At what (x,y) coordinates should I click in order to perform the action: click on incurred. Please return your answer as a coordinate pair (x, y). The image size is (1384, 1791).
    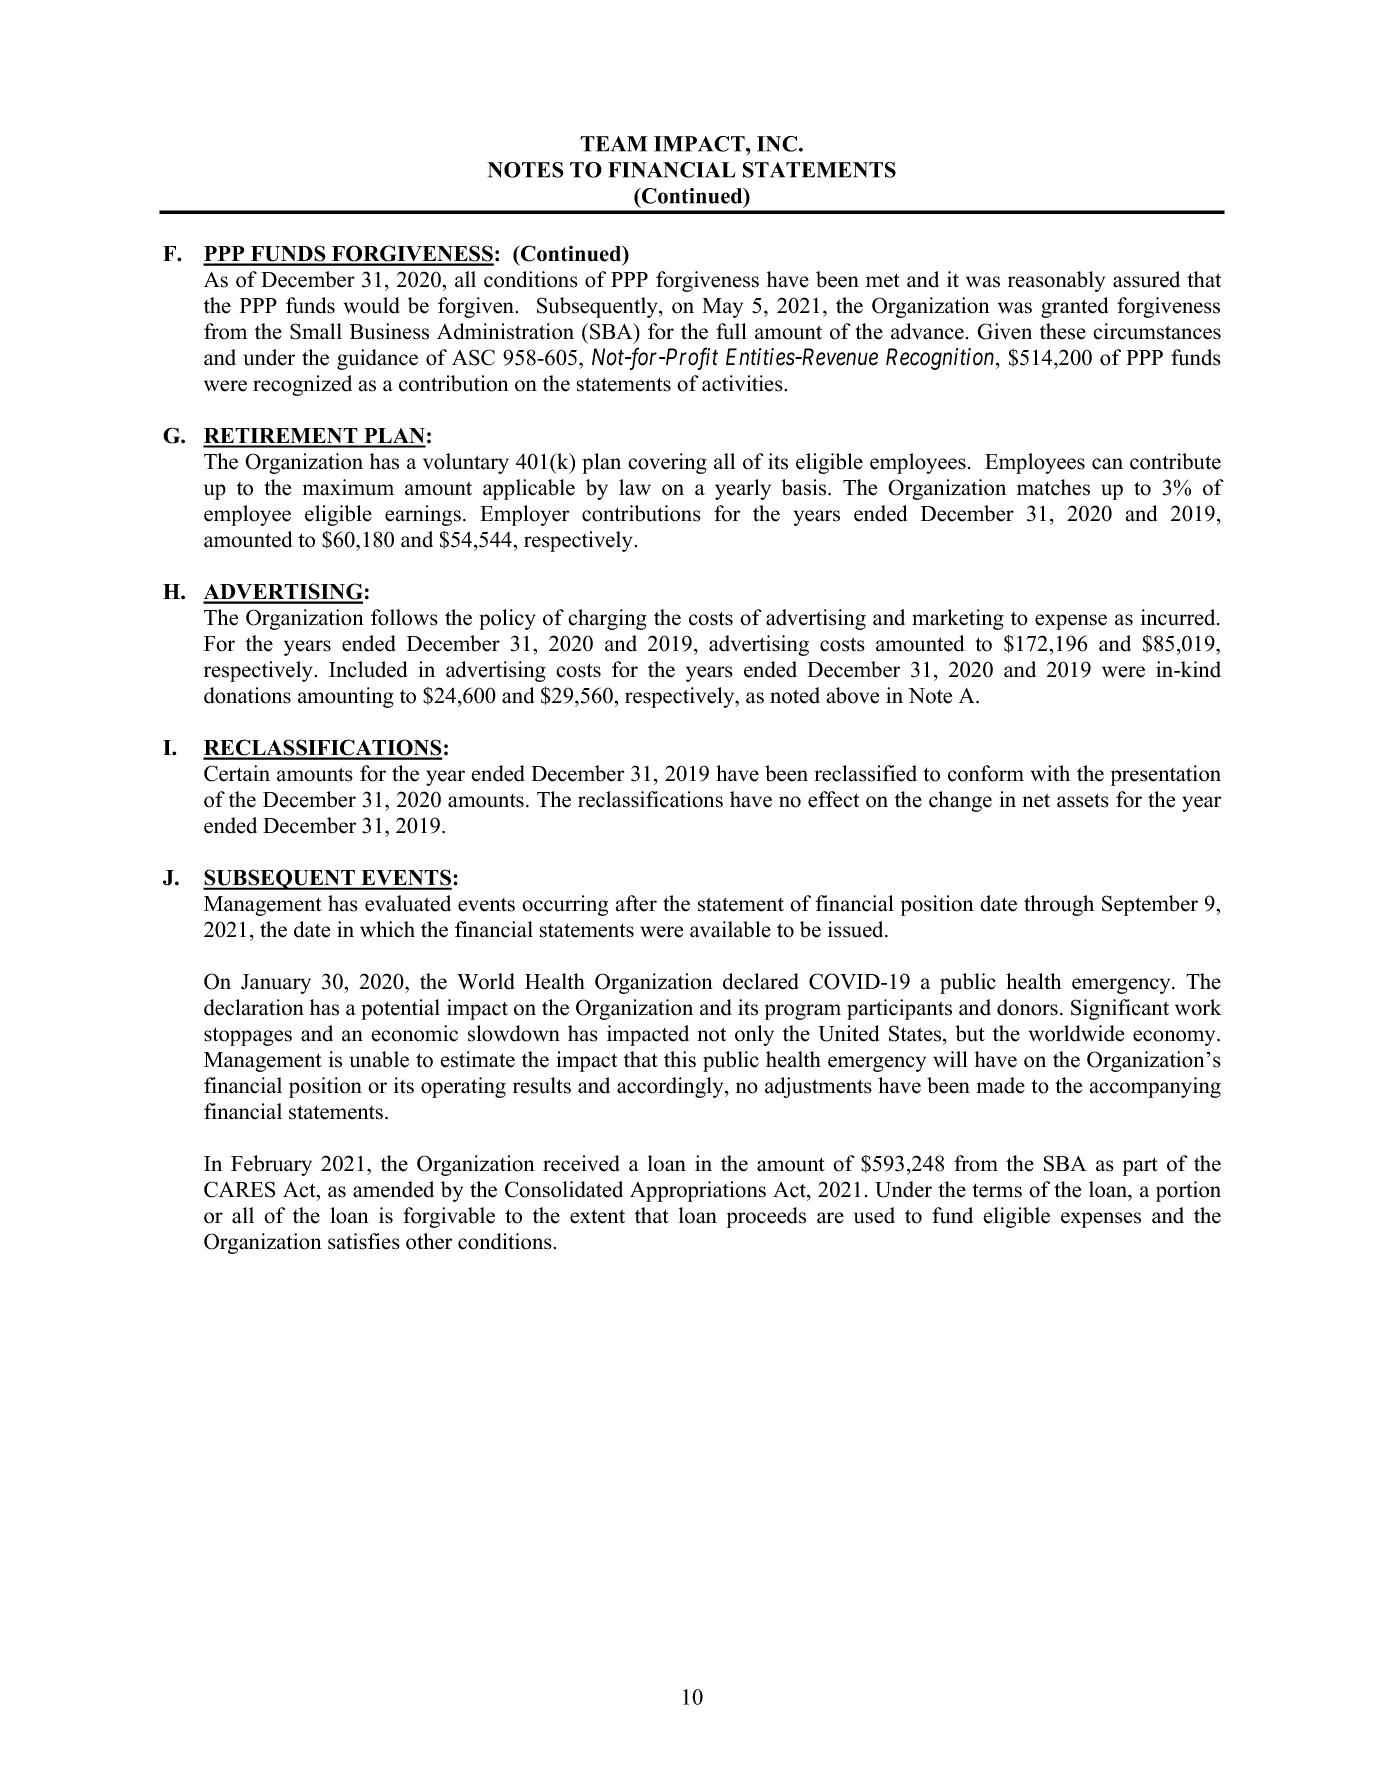
    Looking at the image, I should click on (1179, 617).
